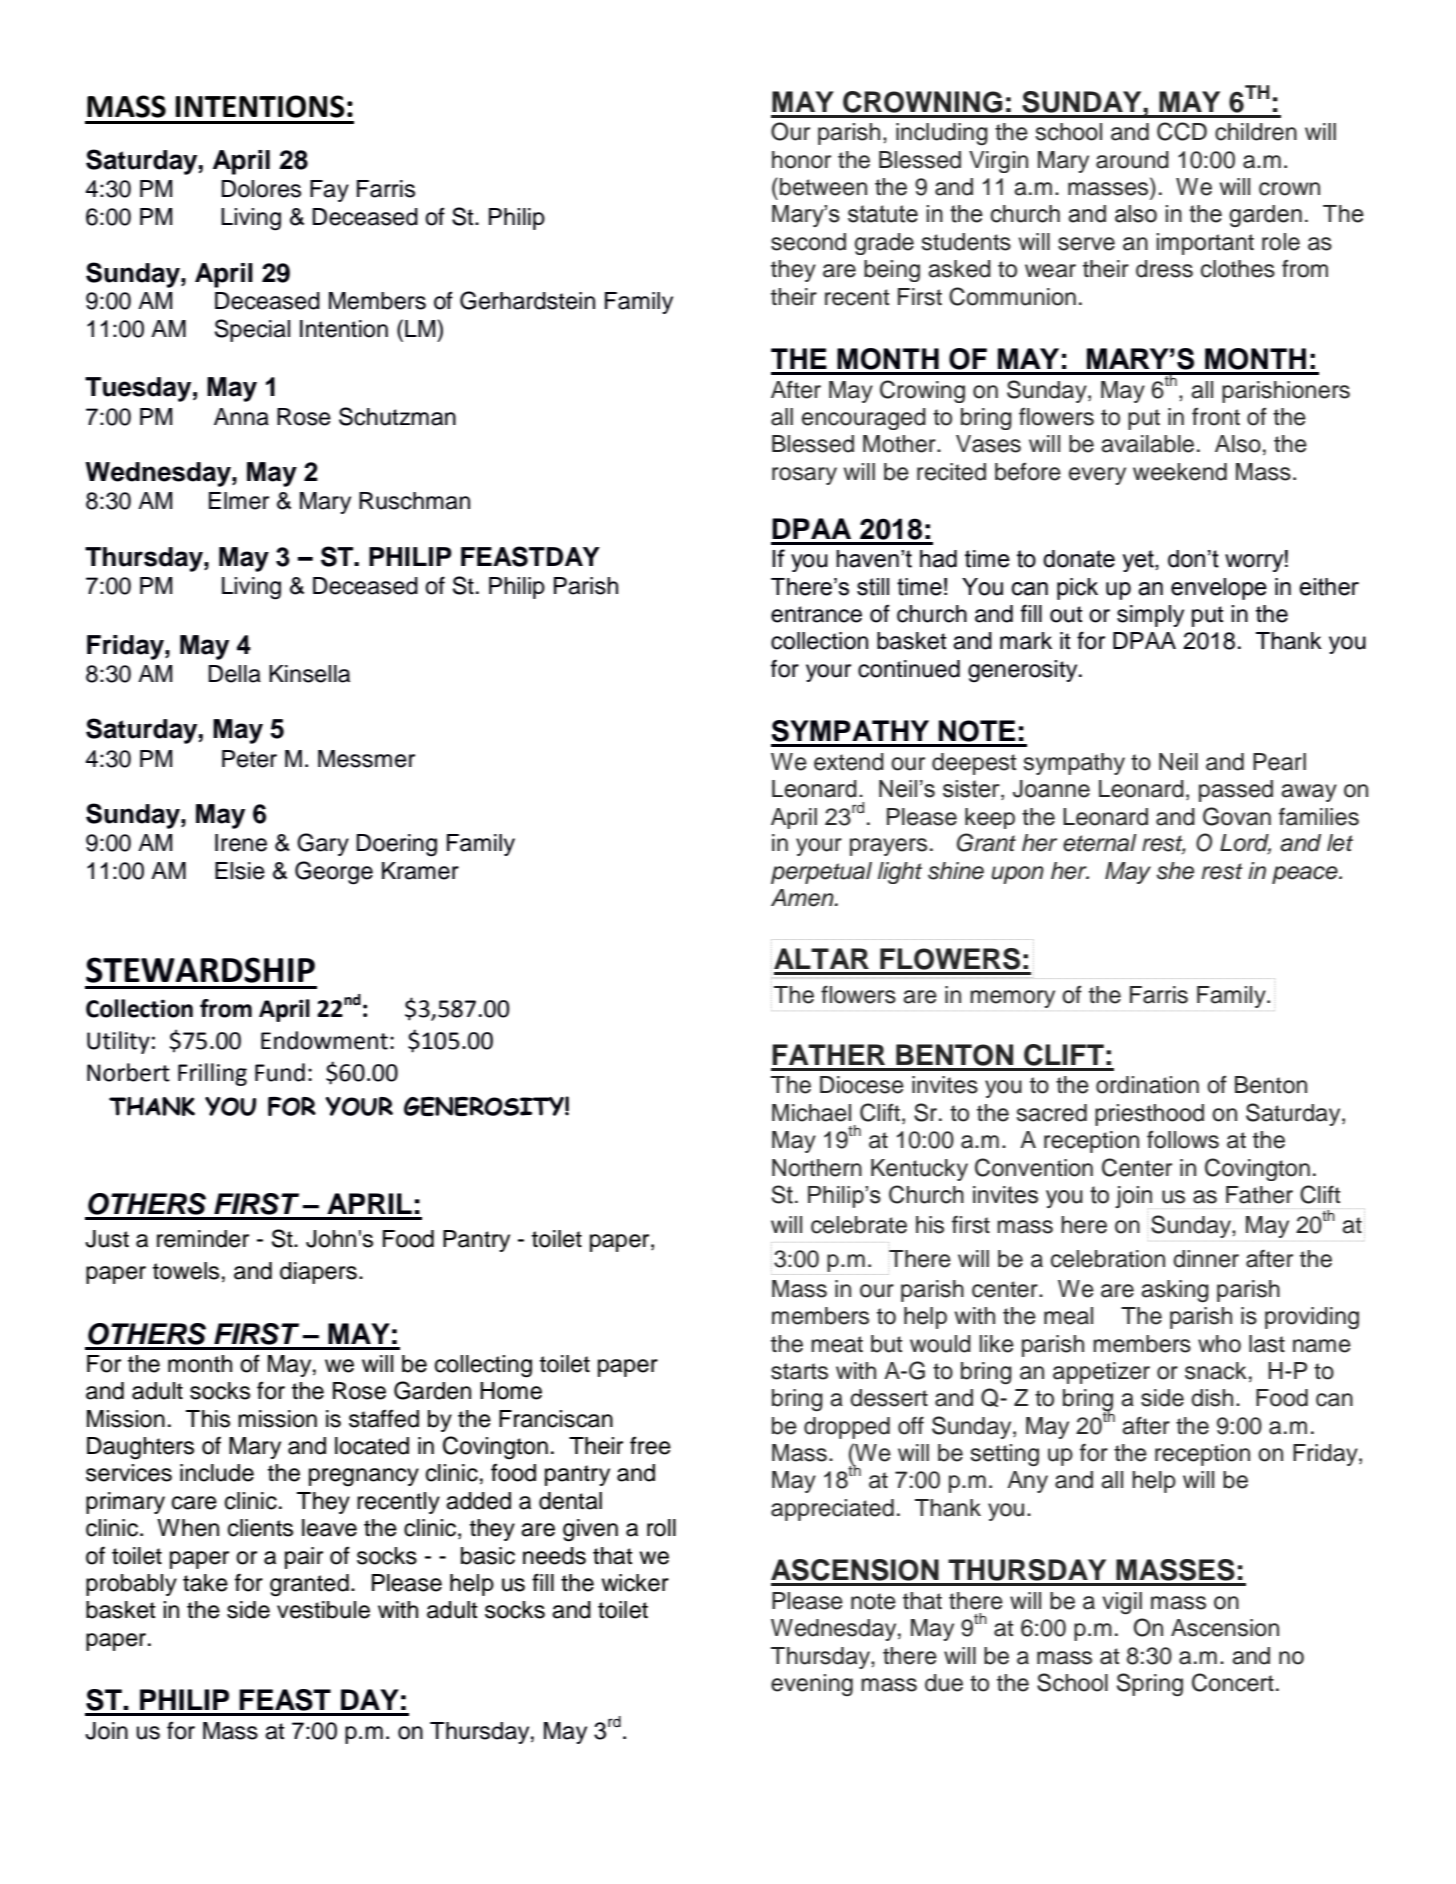  What do you see at coordinates (801, 160) in the image?
I see `honor` at bounding box center [801, 160].
